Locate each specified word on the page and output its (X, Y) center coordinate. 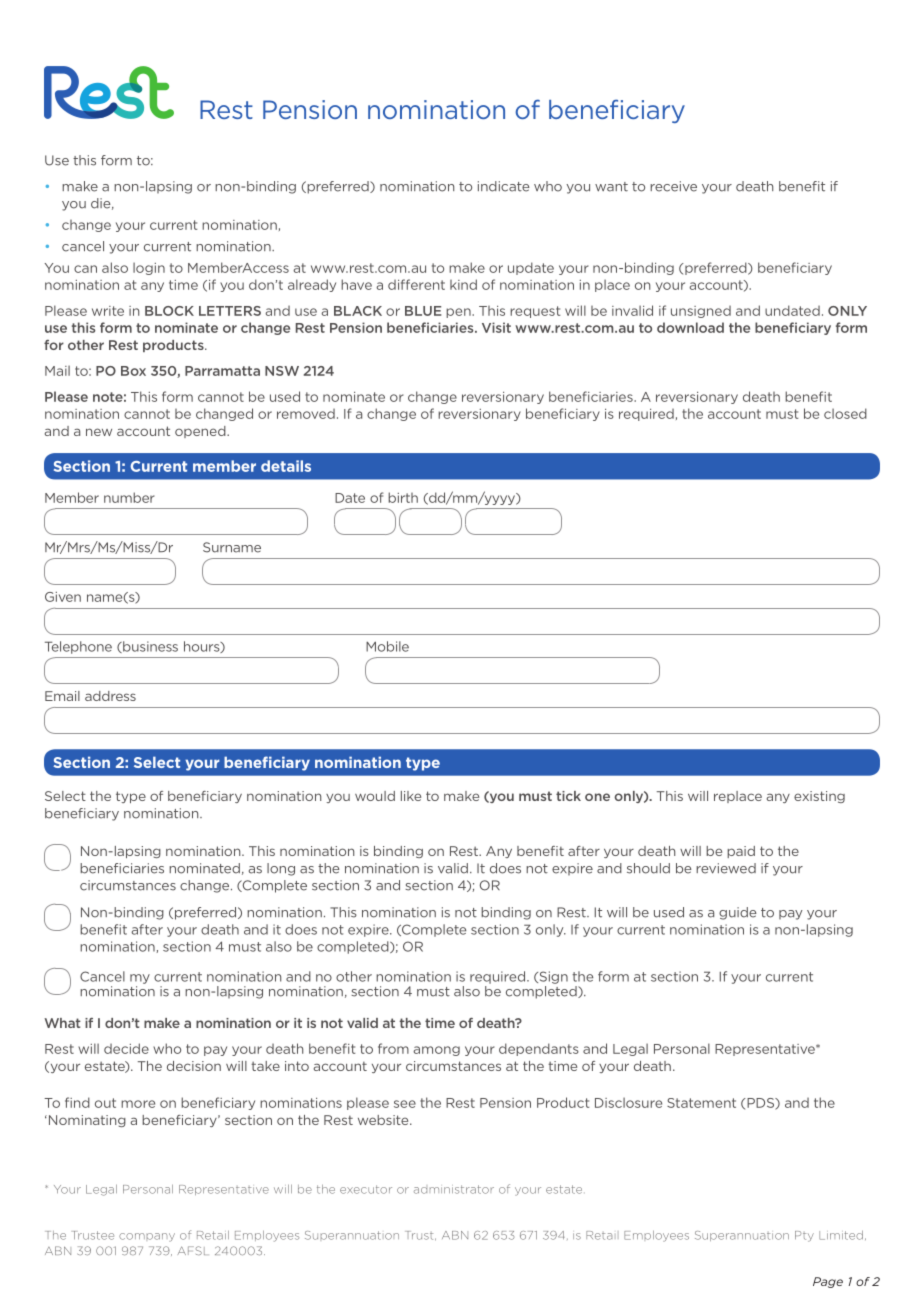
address (110, 696)
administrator (454, 1189)
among (436, 1051)
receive (673, 186)
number (129, 497)
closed (845, 413)
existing (819, 797)
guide (738, 913)
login (149, 268)
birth (403, 497)
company (147, 1237)
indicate (504, 186)
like (411, 796)
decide (126, 1048)
